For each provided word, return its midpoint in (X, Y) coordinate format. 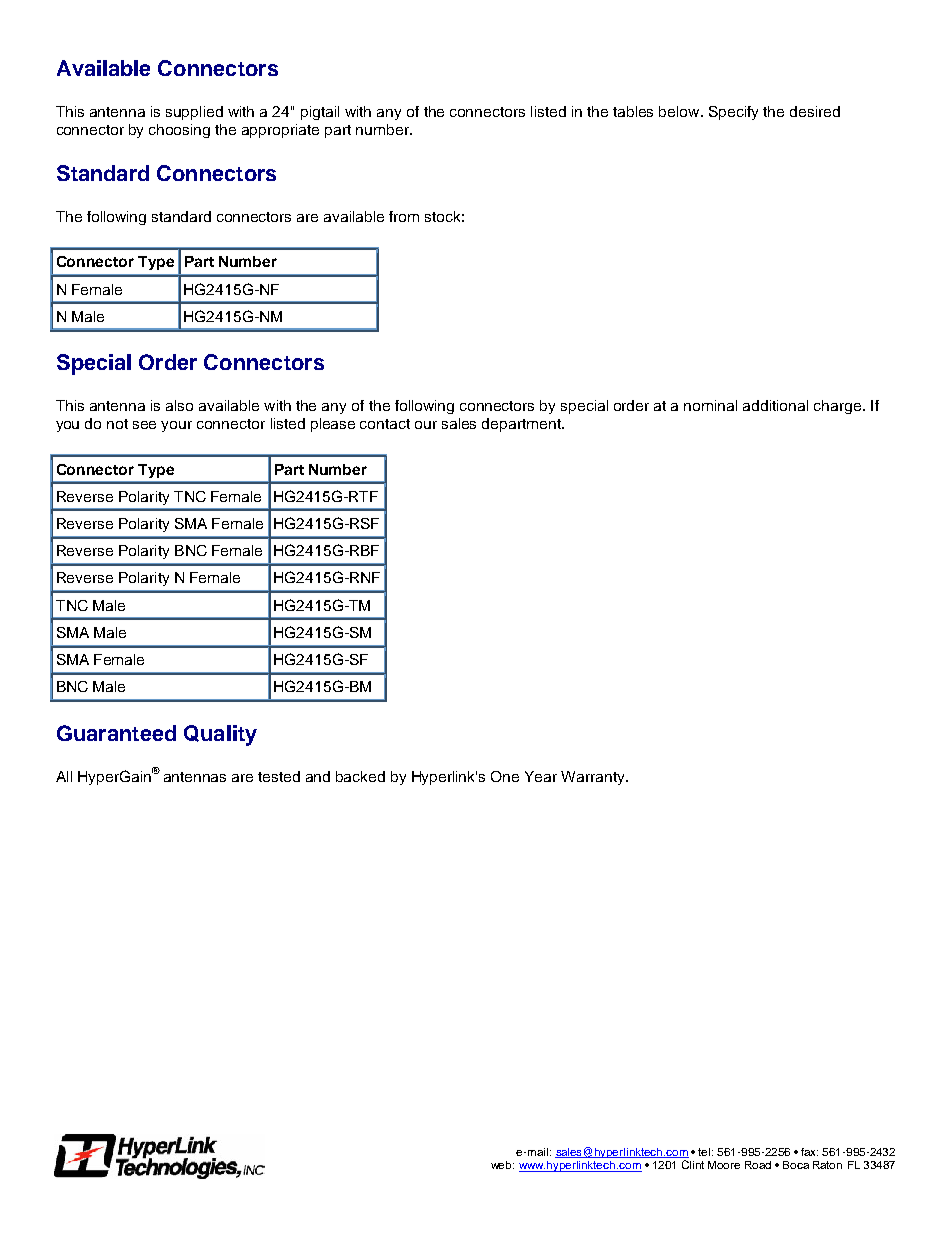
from (404, 216)
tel (705, 1152)
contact (385, 424)
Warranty (594, 778)
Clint (693, 1164)
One (505, 776)
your (176, 426)
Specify (733, 113)
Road (758, 1165)
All (64, 776)
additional (775, 405)
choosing (179, 131)
